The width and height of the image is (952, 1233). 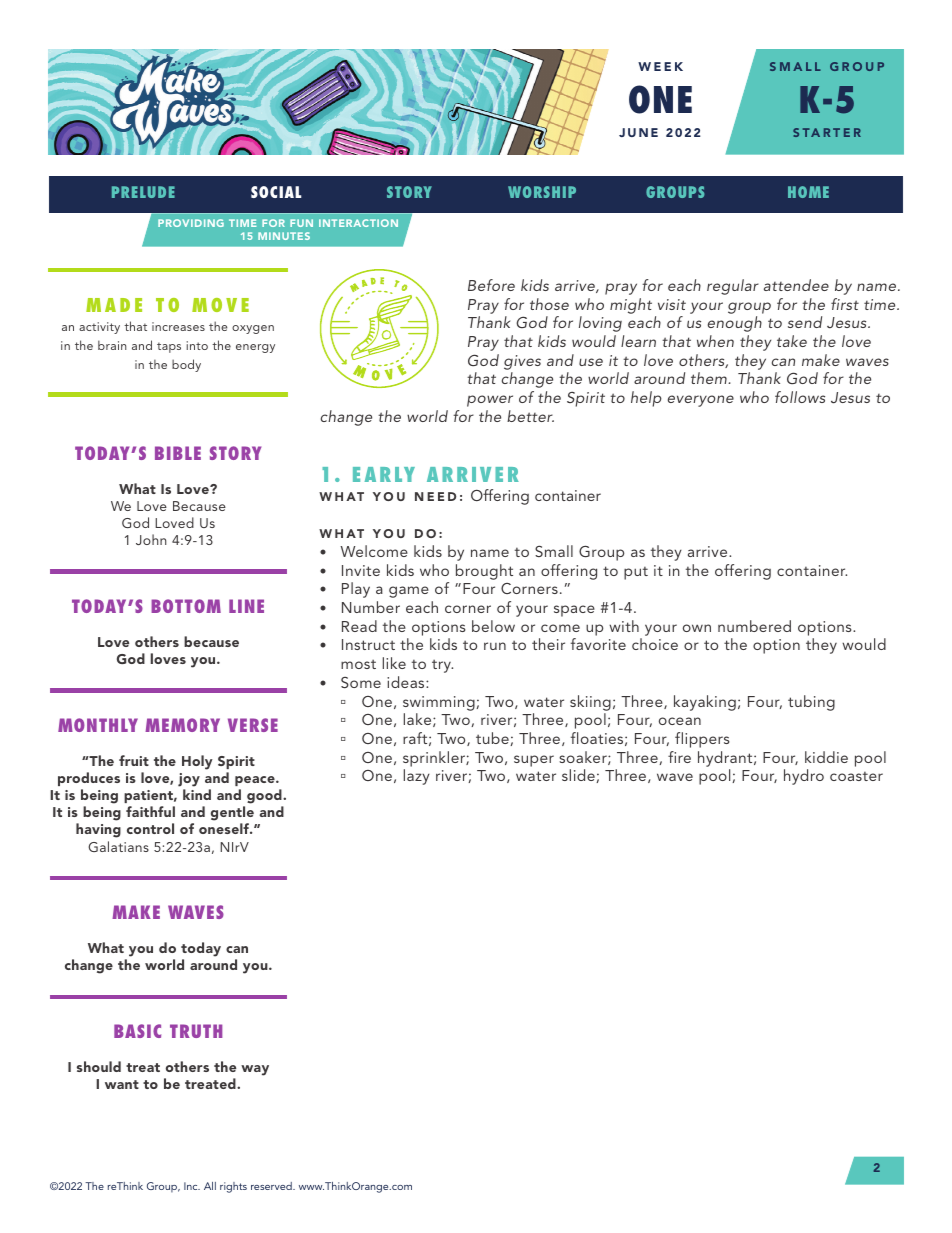 I want to click on power, so click(x=490, y=401).
